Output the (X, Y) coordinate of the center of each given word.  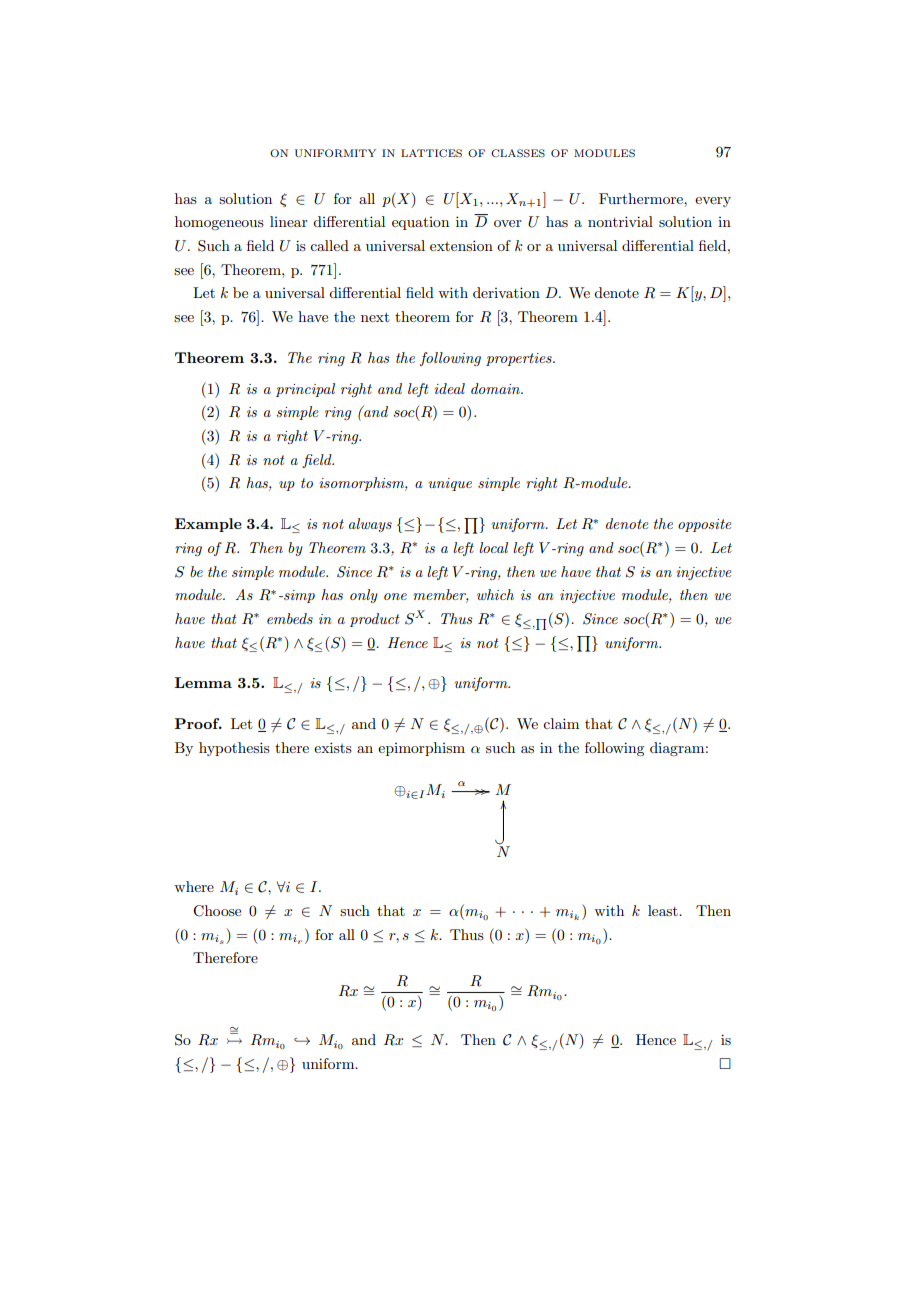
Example (208, 525)
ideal (449, 388)
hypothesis (234, 749)
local (493, 547)
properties (520, 359)
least (664, 910)
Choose (217, 911)
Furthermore (642, 198)
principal (305, 390)
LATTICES (431, 153)
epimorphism (421, 749)
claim (561, 723)
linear (289, 221)
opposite (705, 525)
